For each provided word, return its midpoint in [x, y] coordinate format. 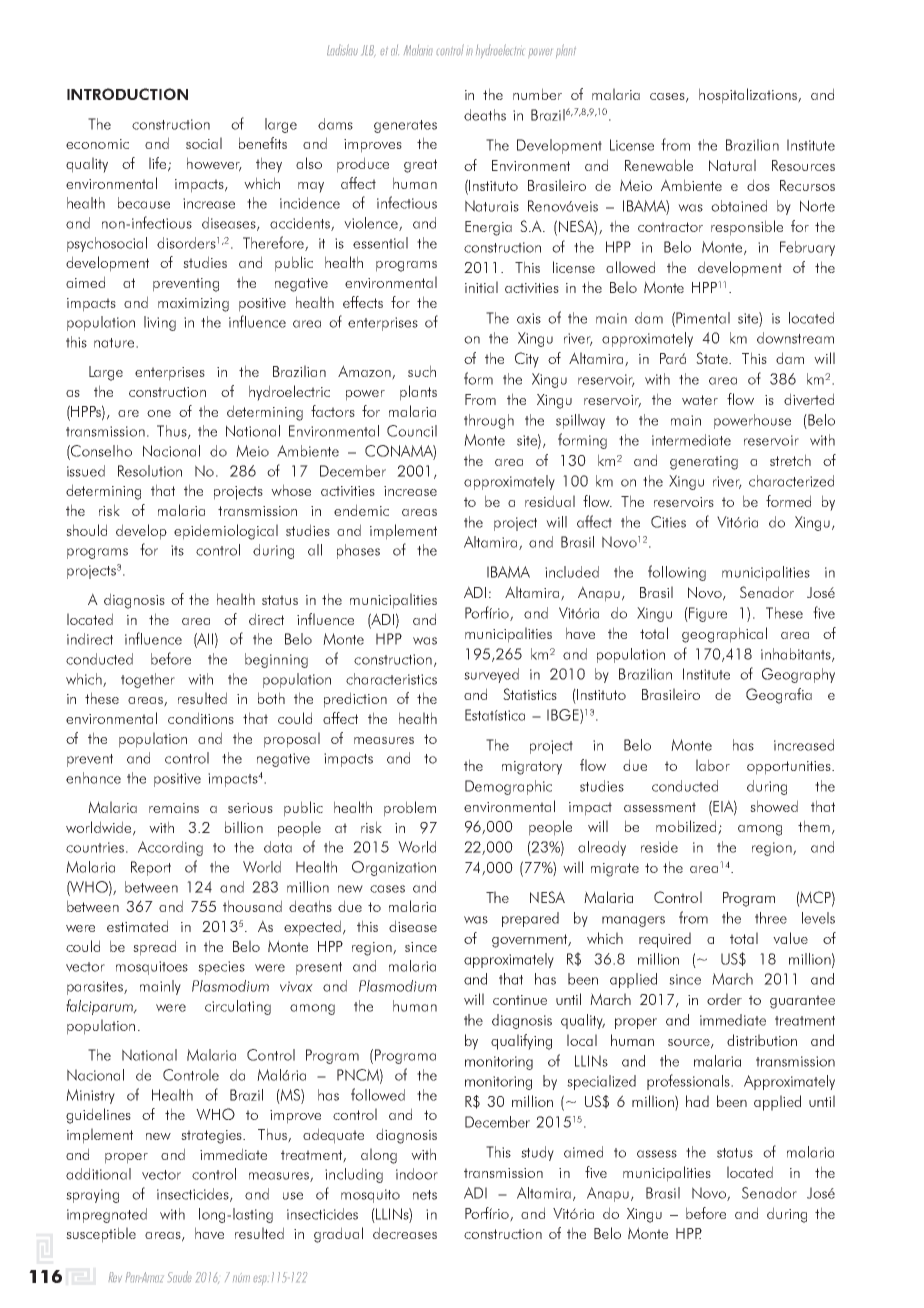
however [214, 164]
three [771, 918]
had [697, 1101]
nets [425, 1195]
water [700, 400]
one [159, 413]
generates [405, 126]
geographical [724, 635]
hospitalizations [749, 96]
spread [154, 948]
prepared [530, 919]
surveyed [491, 675]
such [422, 371]
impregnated [107, 1215]
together [148, 680]
